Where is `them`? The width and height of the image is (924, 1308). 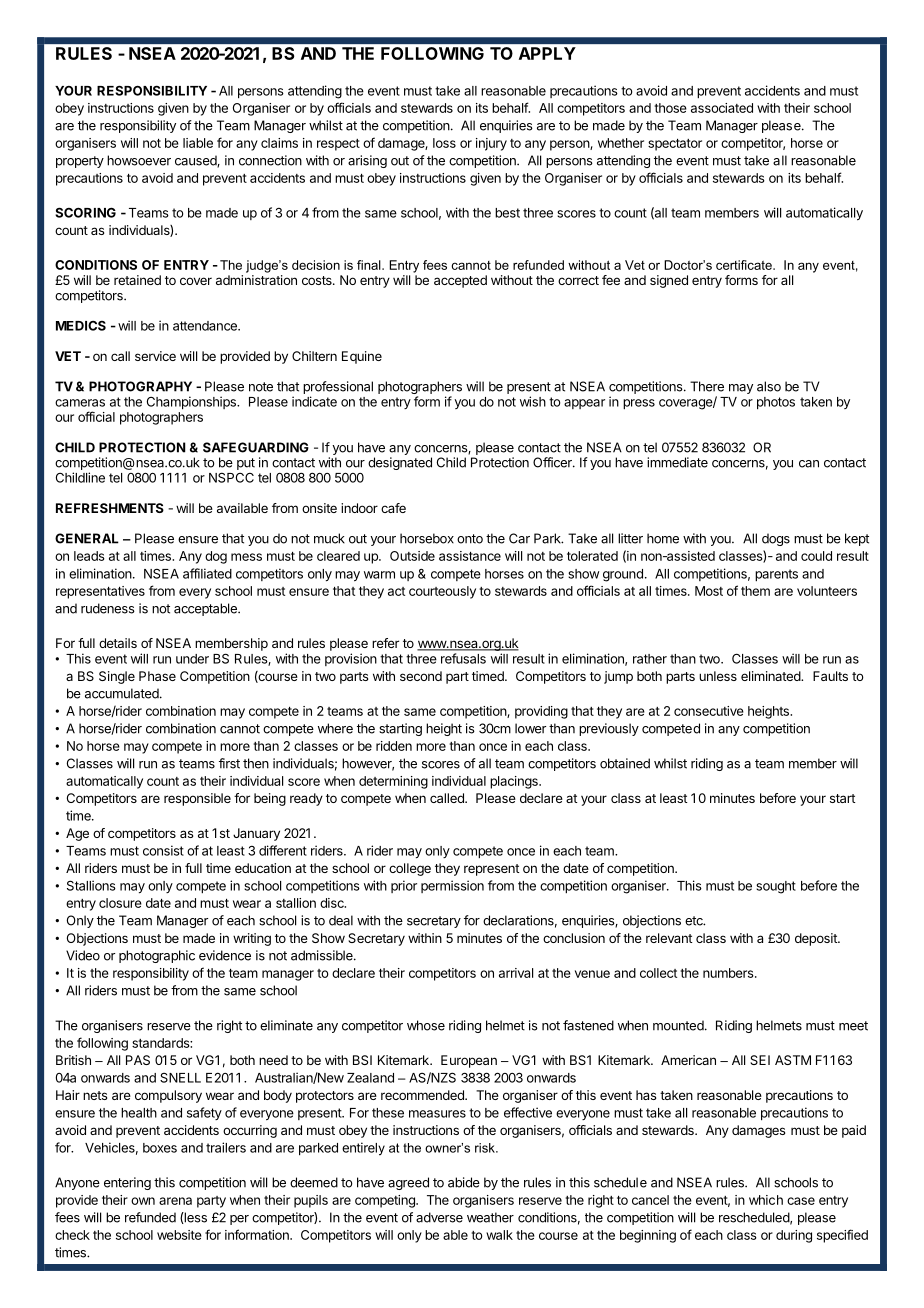
them is located at coordinates (755, 591).
